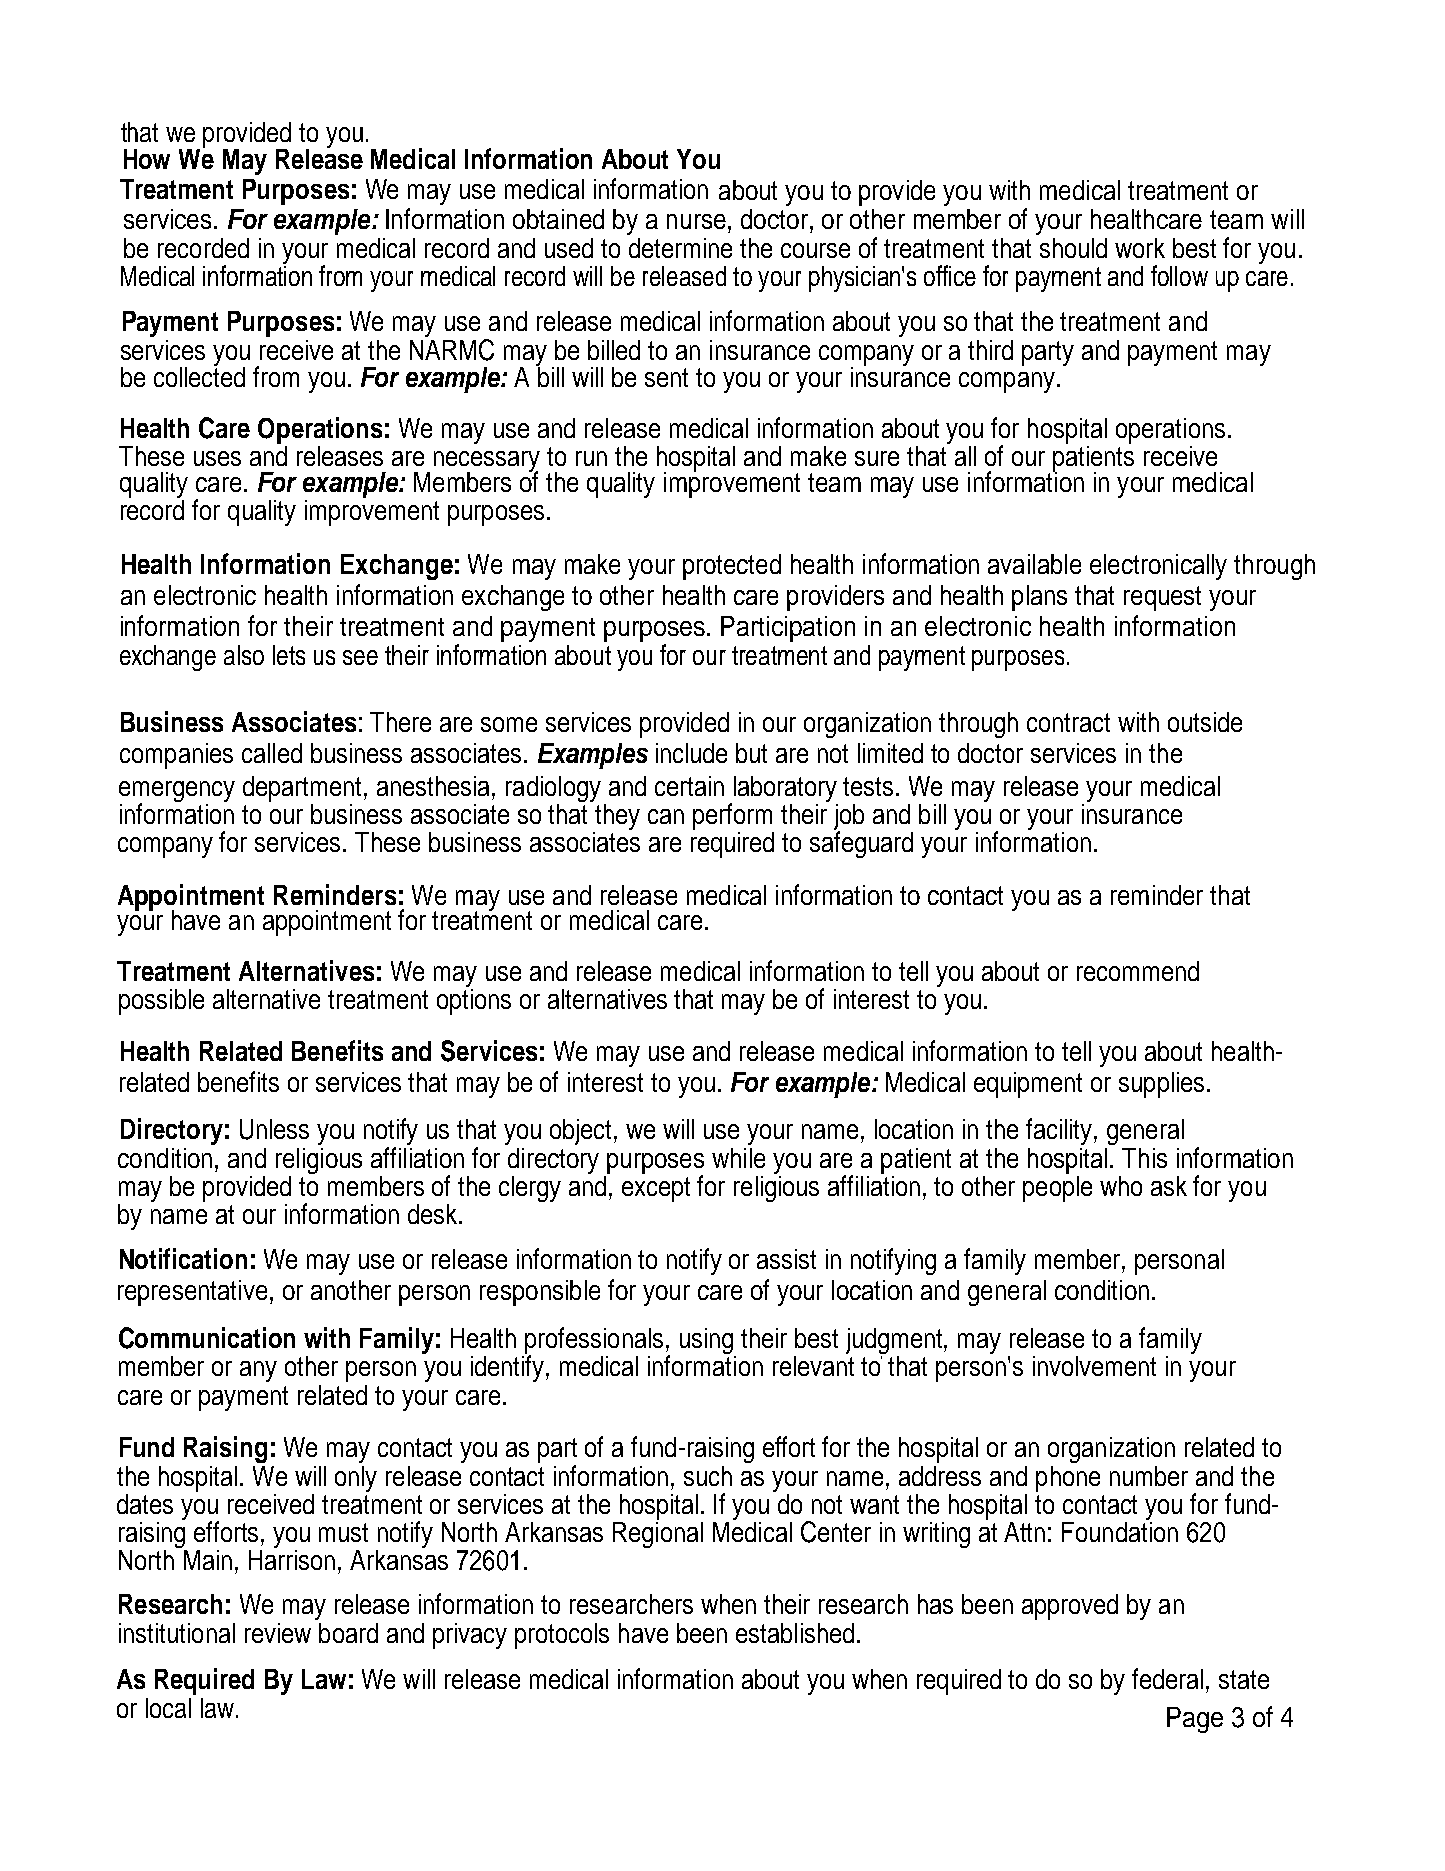 This screenshot has height=1871, width=1445. What do you see at coordinates (272, 753) in the screenshot?
I see `called` at bounding box center [272, 753].
